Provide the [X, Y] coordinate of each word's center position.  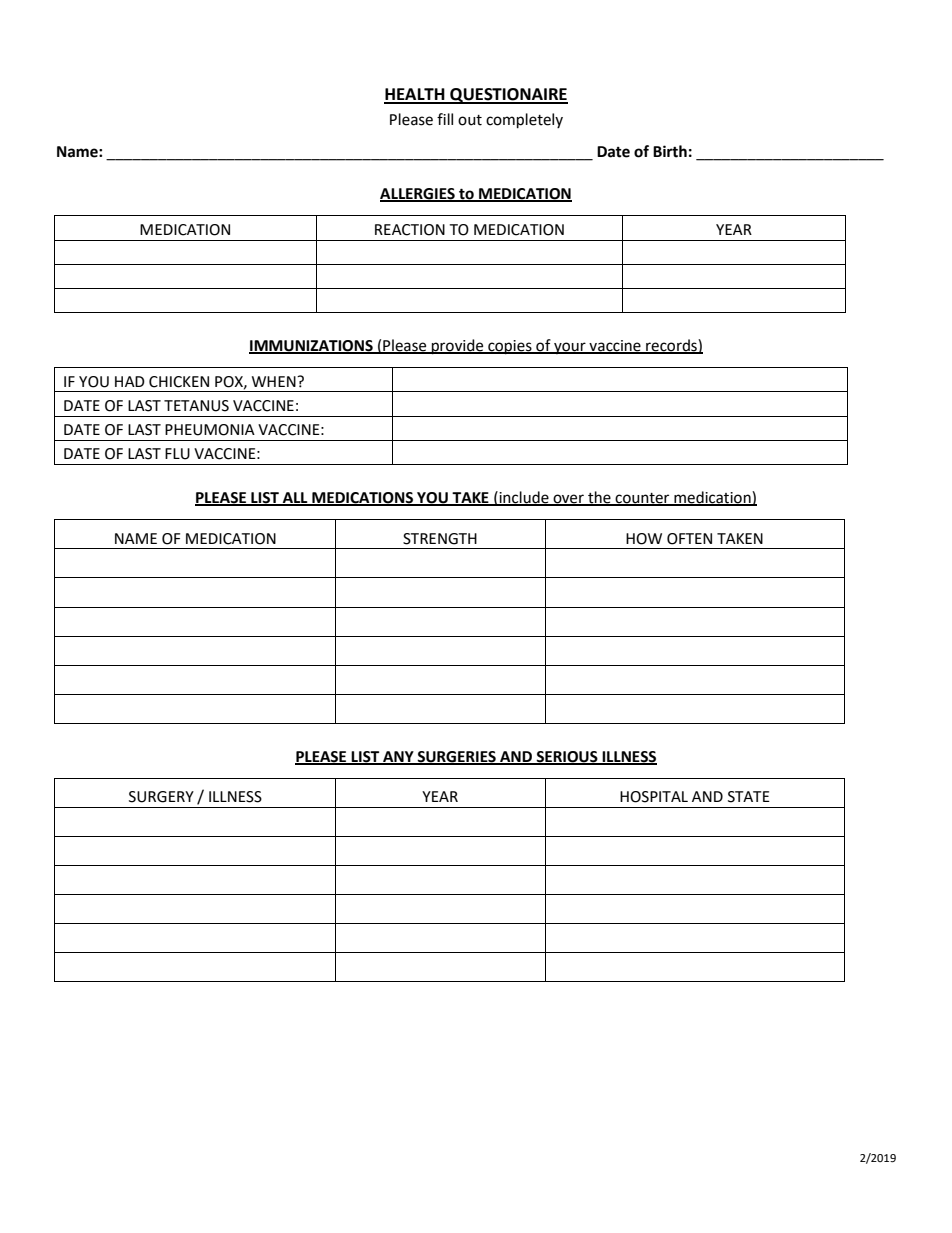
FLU [177, 454]
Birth [670, 151]
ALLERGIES [418, 195]
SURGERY [161, 797]
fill [445, 119]
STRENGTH [440, 539]
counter [642, 499]
